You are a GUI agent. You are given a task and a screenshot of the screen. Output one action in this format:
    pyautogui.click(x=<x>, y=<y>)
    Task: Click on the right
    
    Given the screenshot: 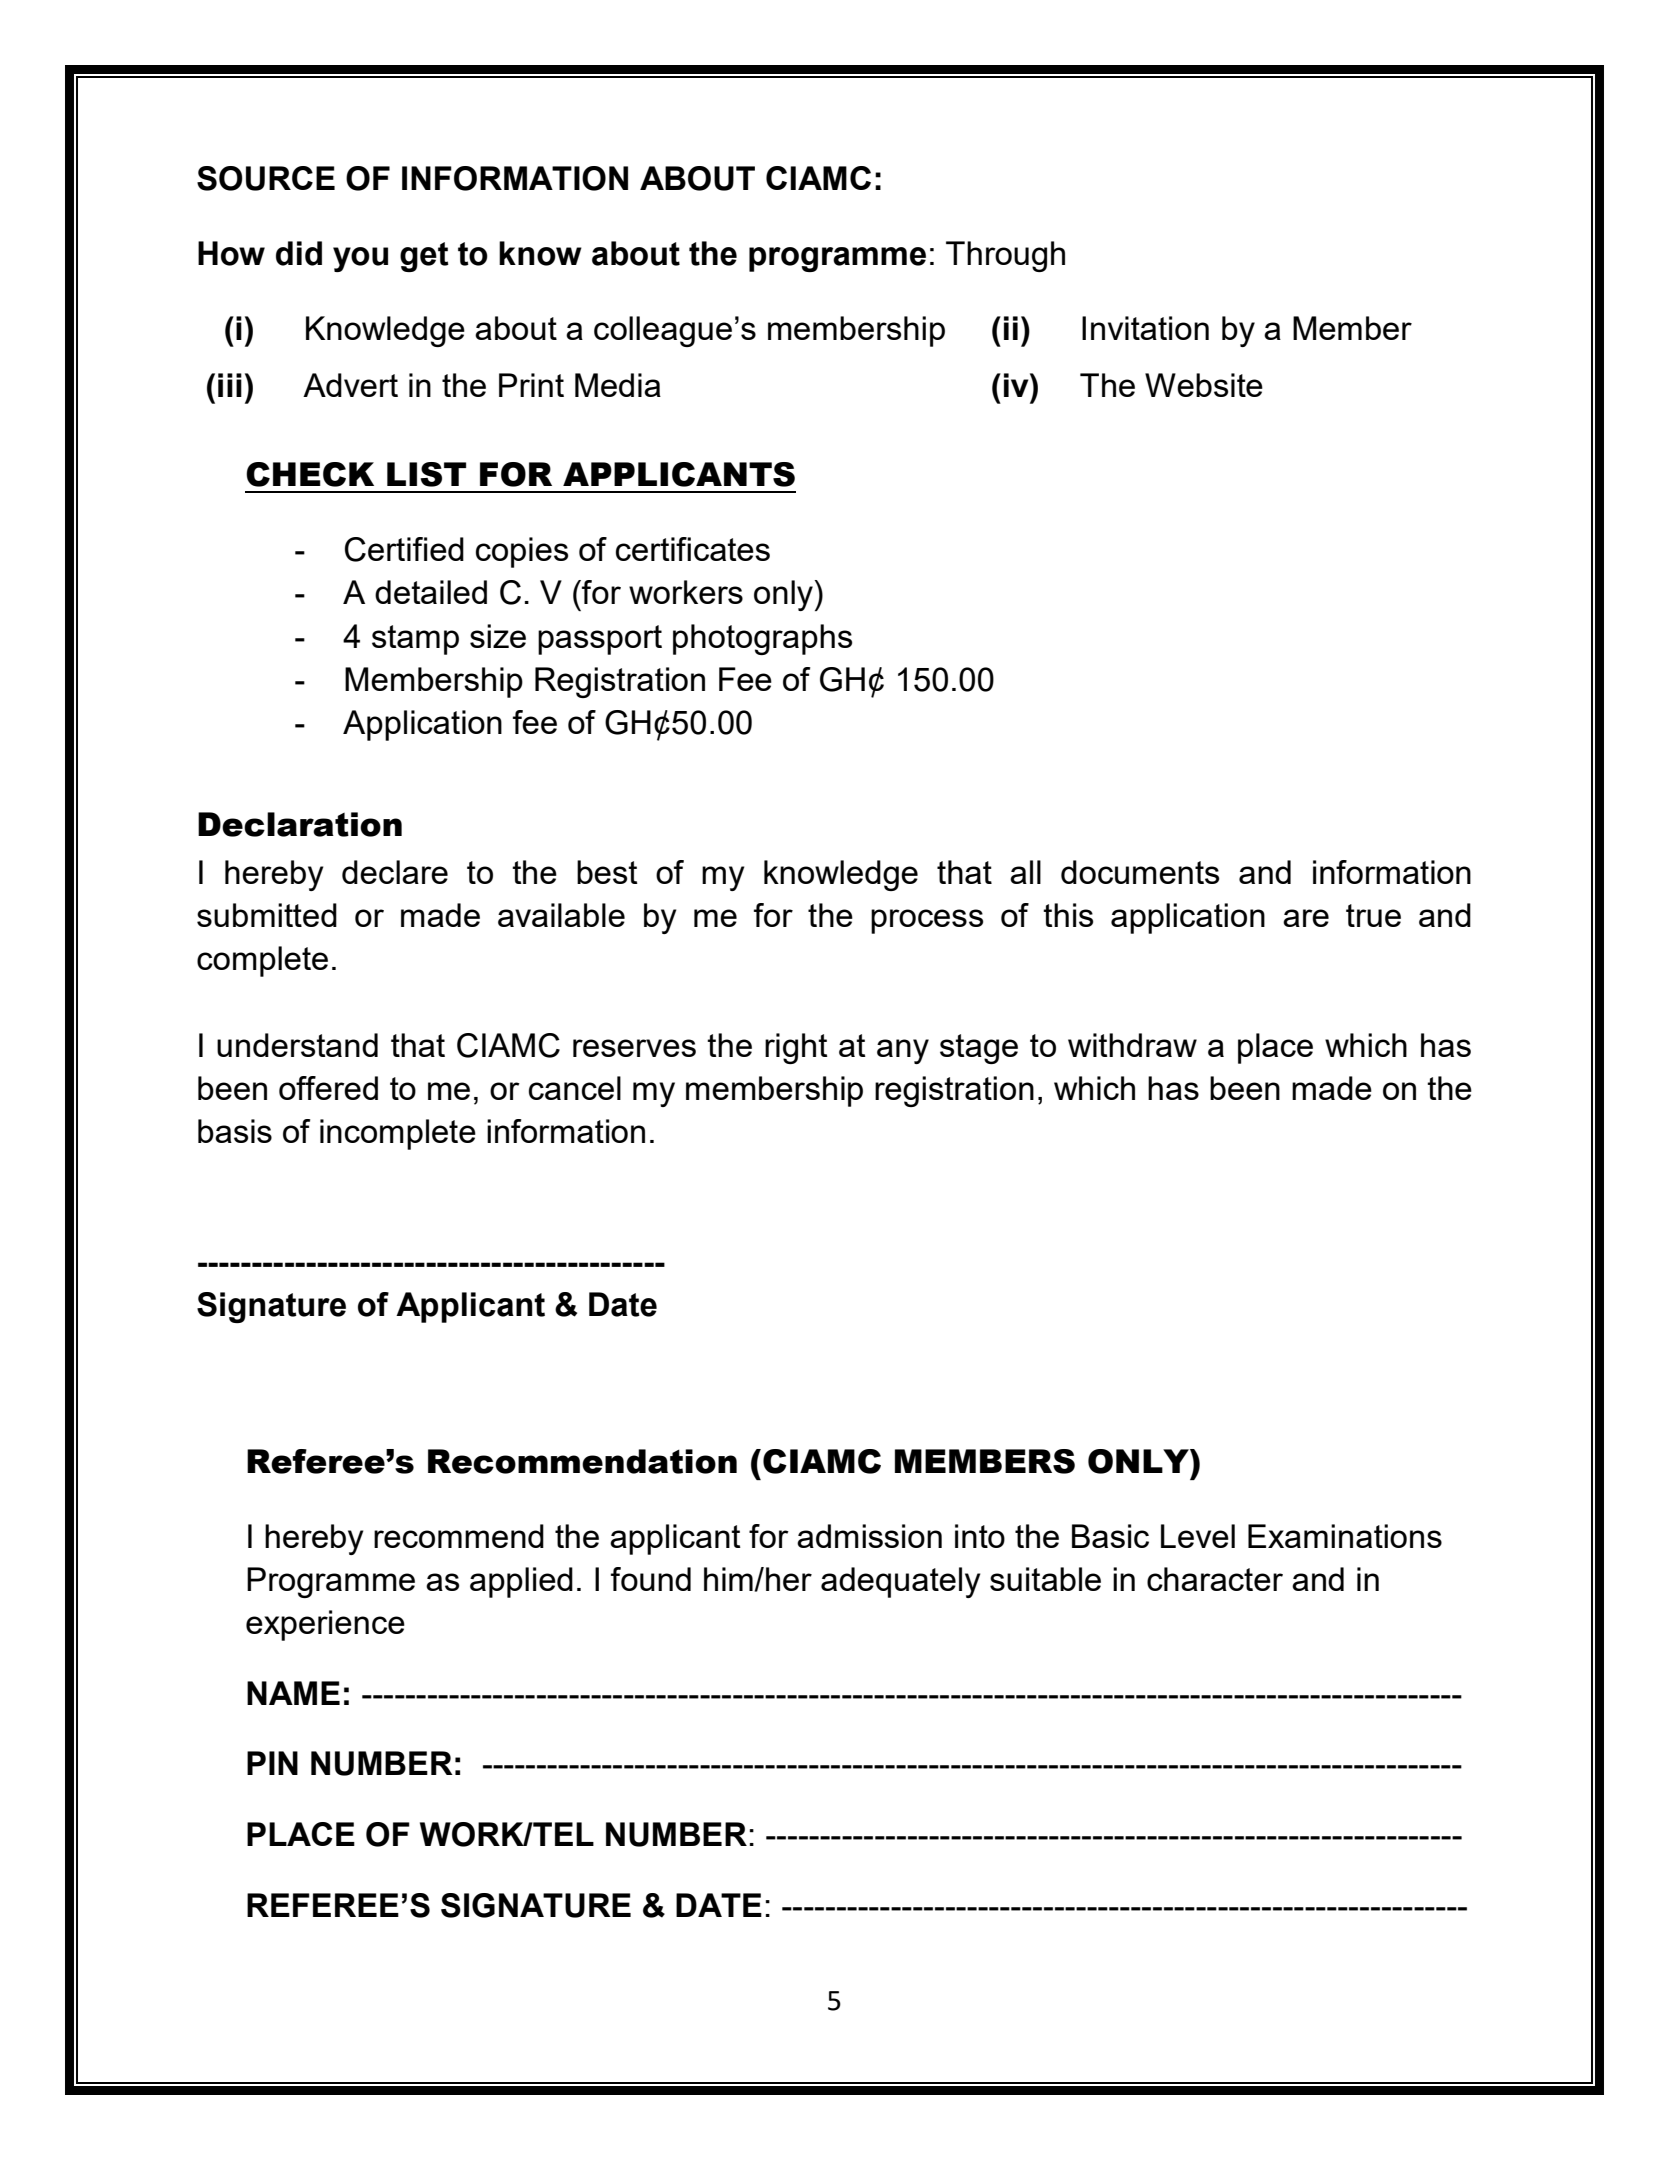 What is the action you would take?
    pyautogui.click(x=796, y=1048)
